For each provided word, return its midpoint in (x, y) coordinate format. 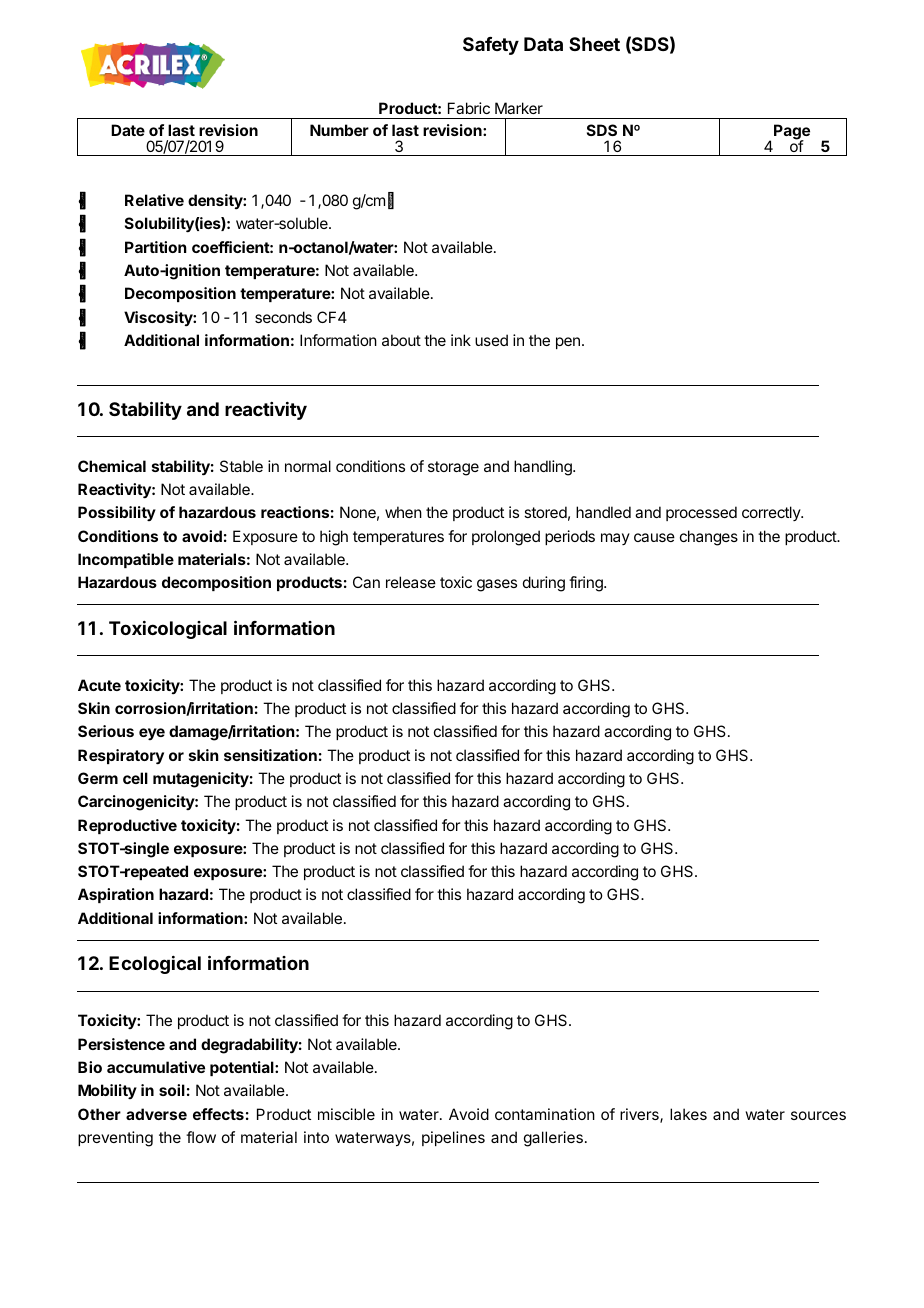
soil (172, 1090)
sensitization (270, 755)
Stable (241, 466)
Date (128, 130)
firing (587, 584)
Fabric (469, 108)
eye (152, 734)
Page (792, 133)
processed (701, 513)
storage (453, 468)
